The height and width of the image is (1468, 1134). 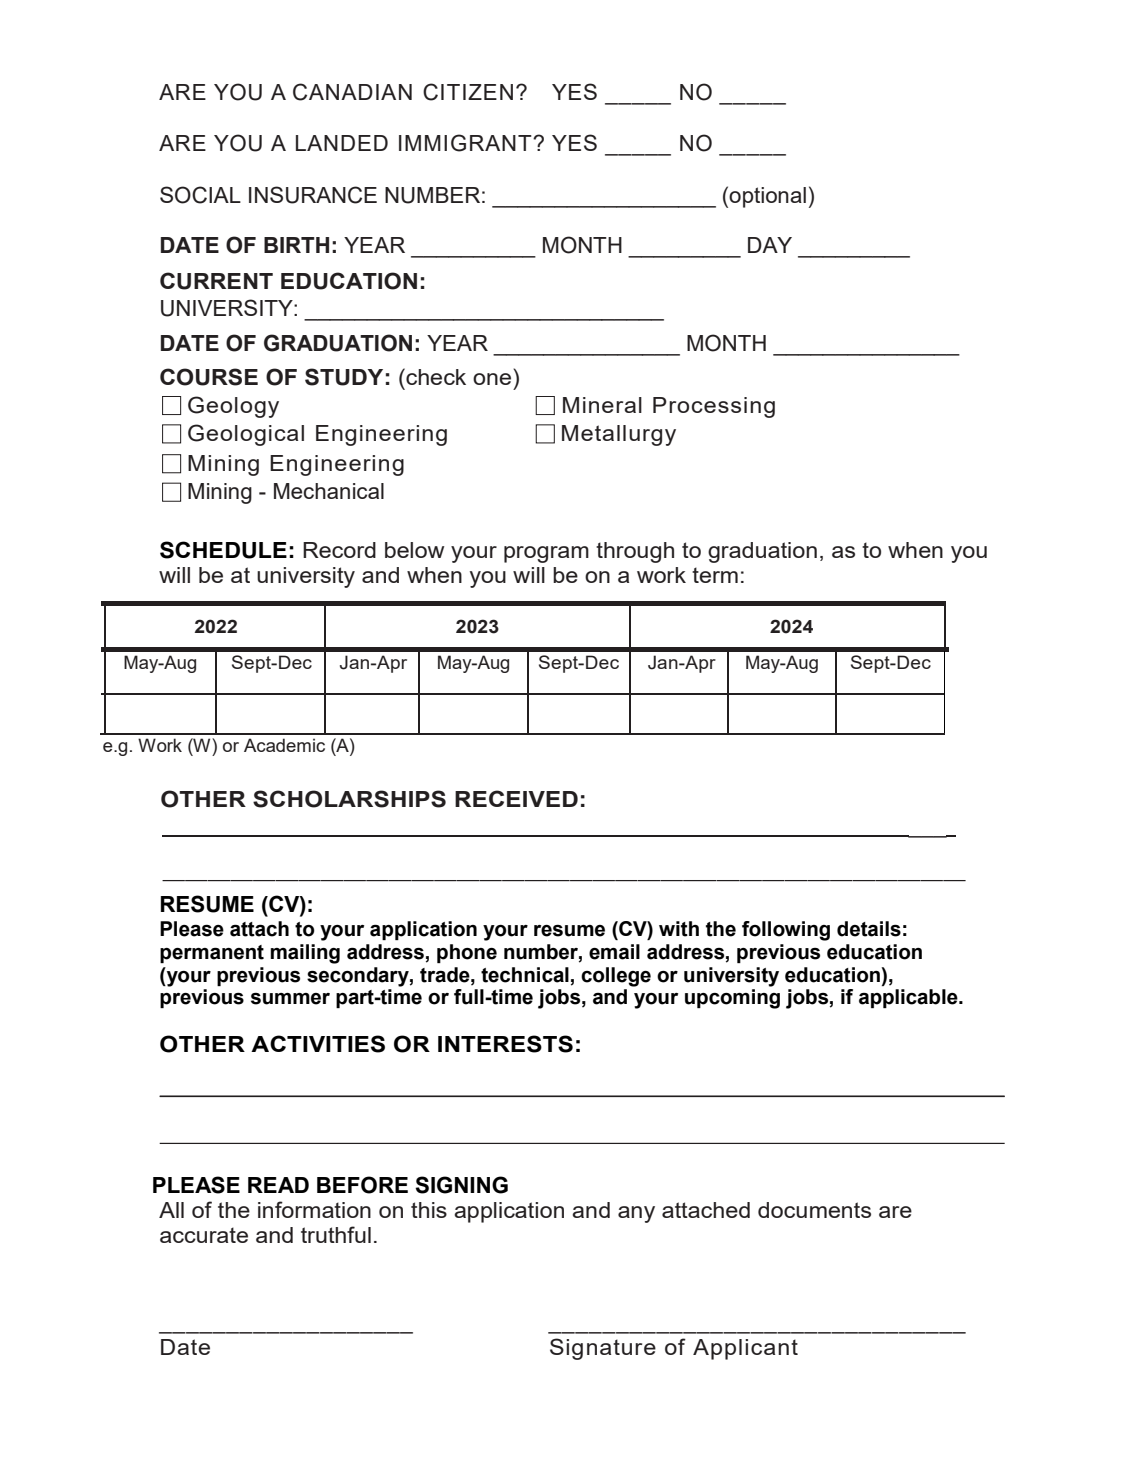 I want to click on IMMIGRANT, so click(x=466, y=143).
